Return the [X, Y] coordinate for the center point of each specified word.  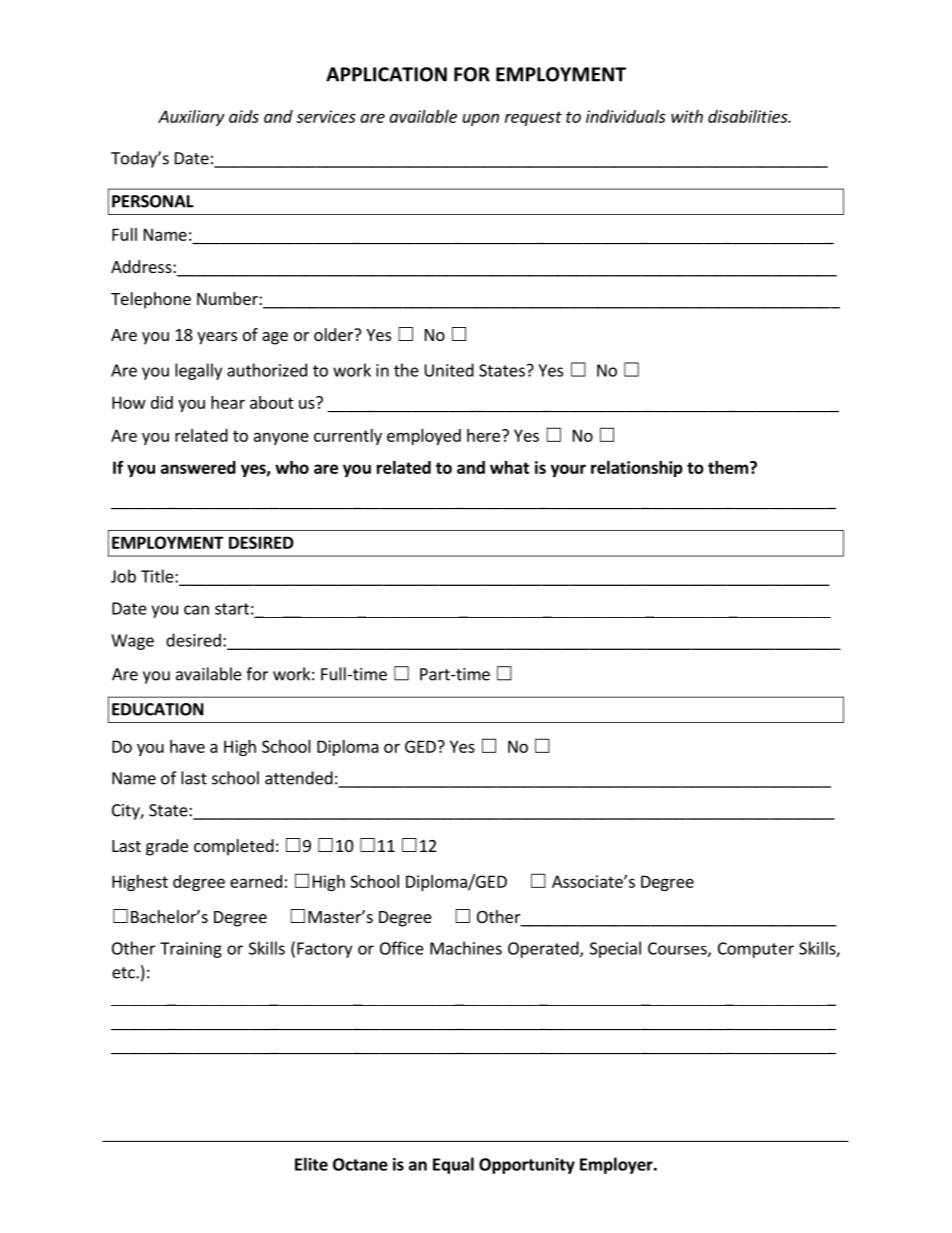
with [687, 116]
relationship [637, 469]
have [187, 746]
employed [424, 437]
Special [615, 949]
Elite [311, 1164]
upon [481, 119]
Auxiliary [191, 118]
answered [198, 467]
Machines [466, 948]
